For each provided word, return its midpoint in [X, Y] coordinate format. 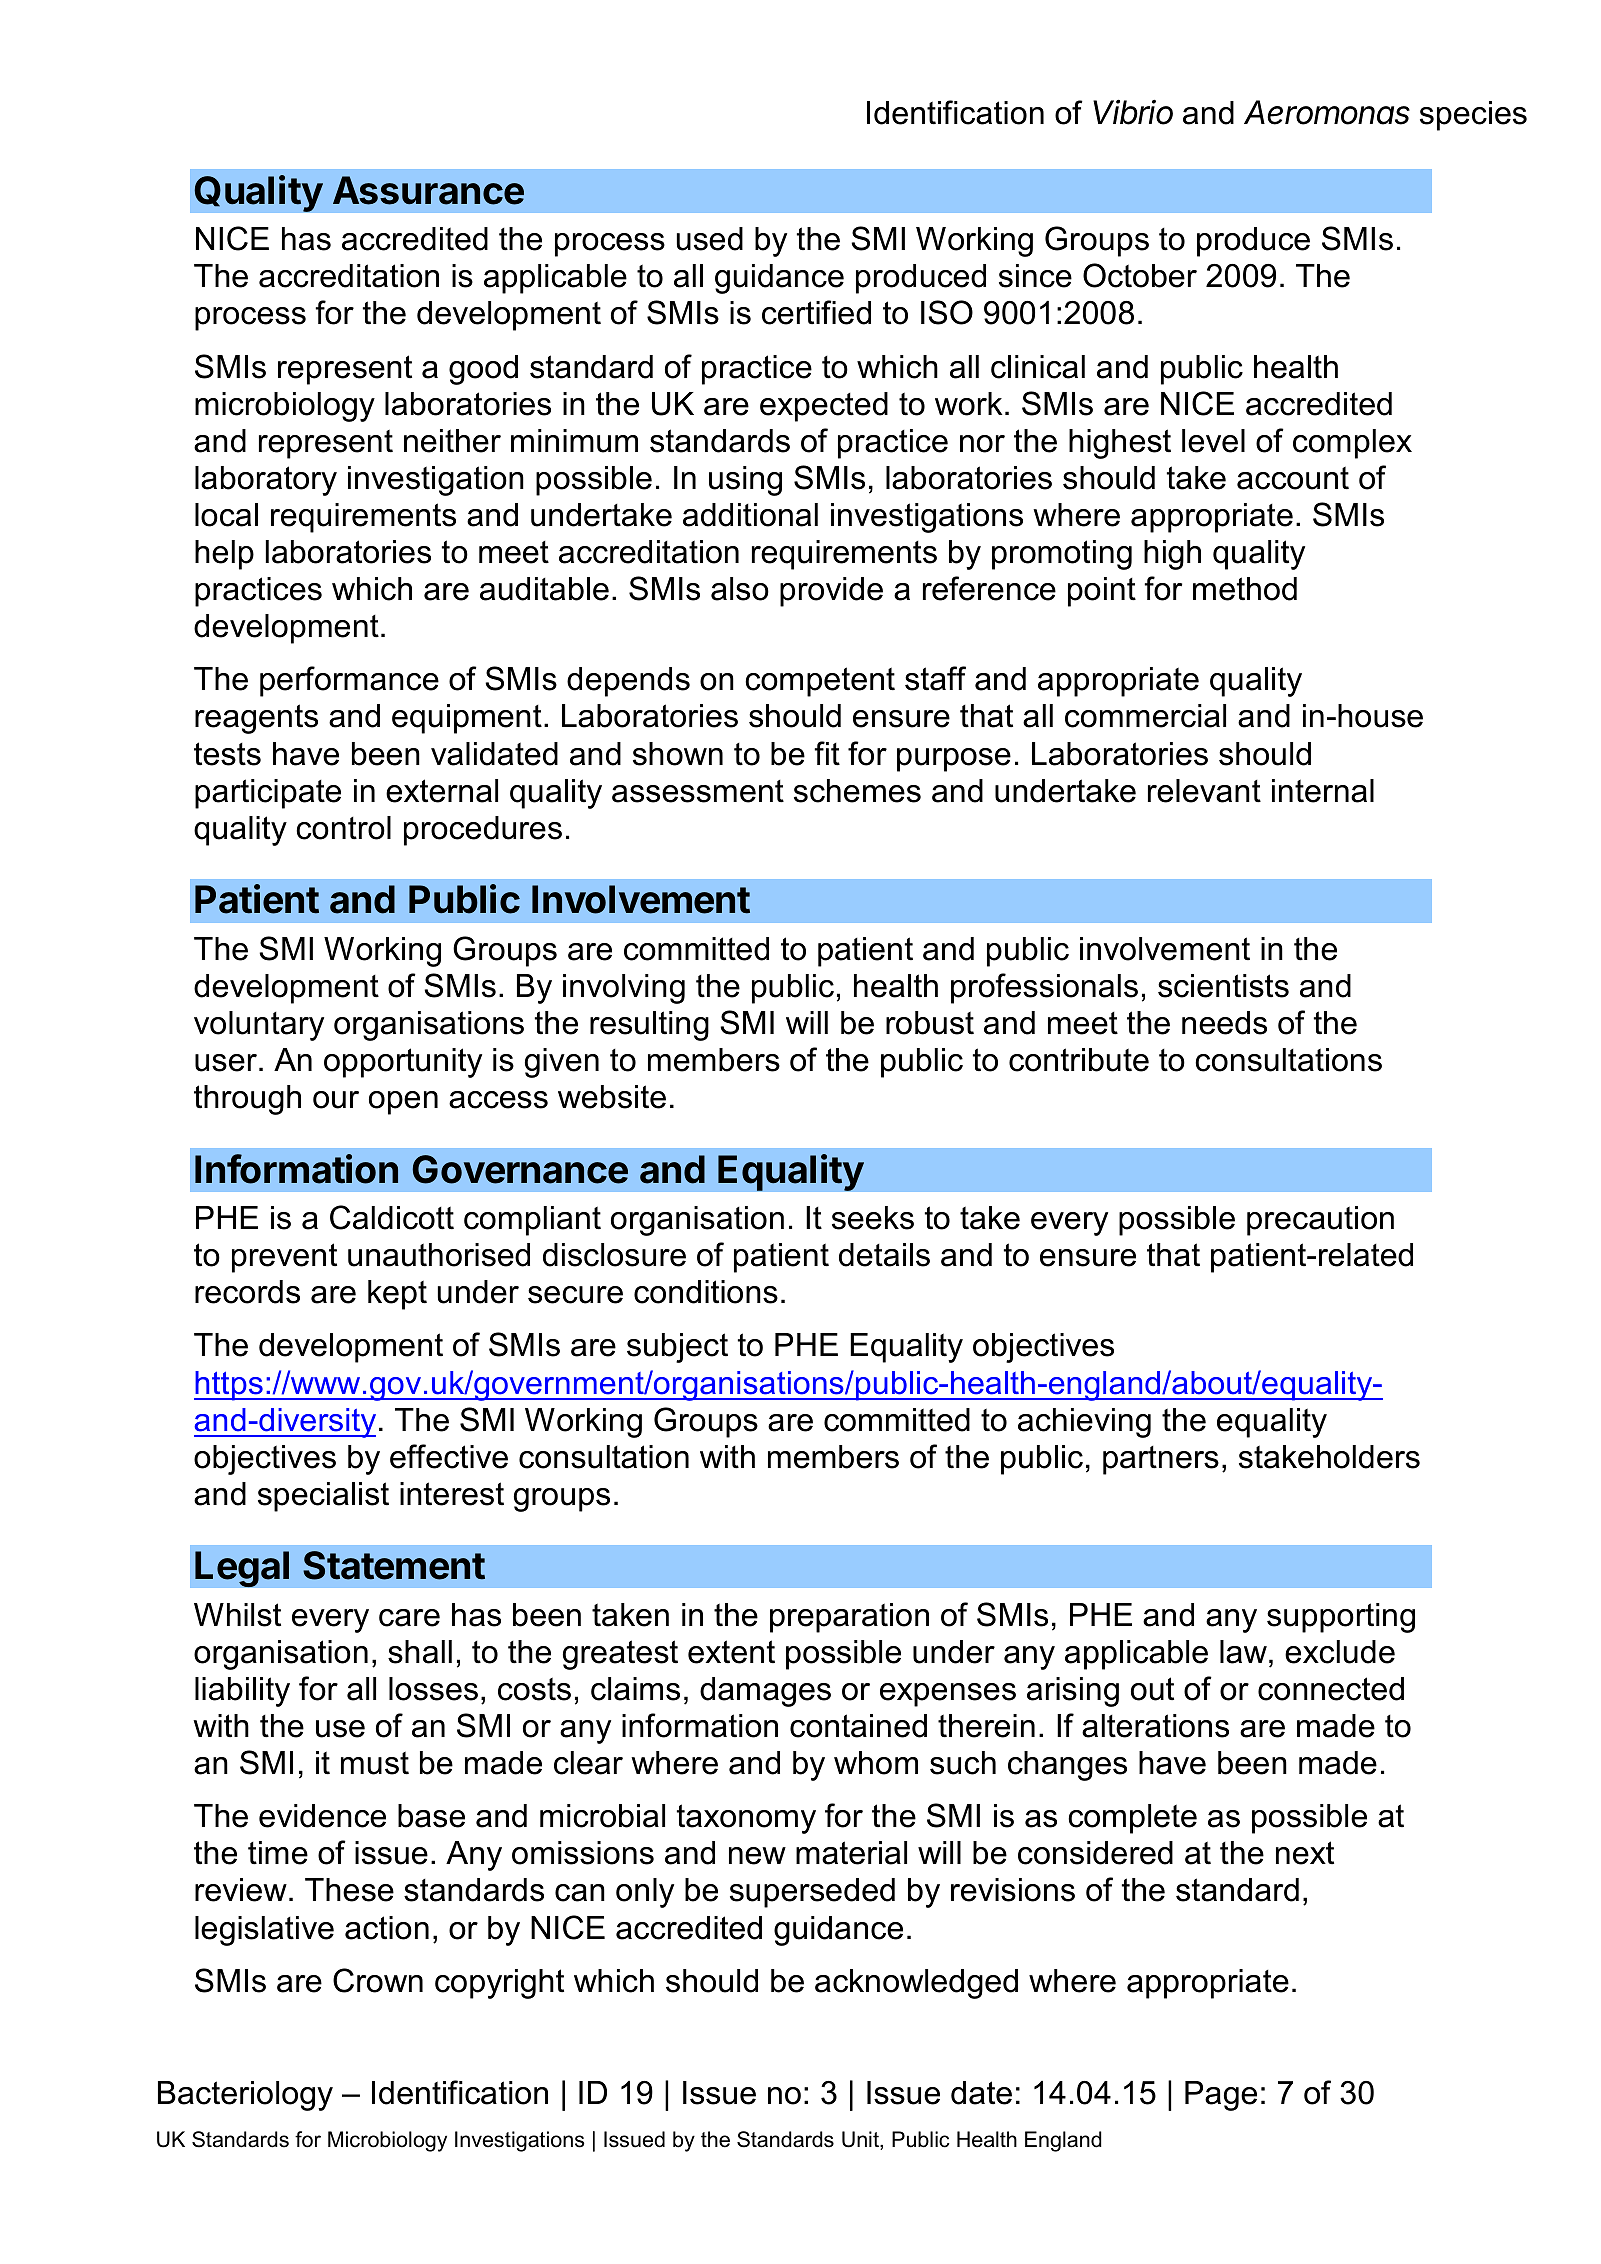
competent [820, 682]
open [403, 1103]
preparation [849, 1618]
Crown [378, 1980]
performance [349, 681]
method [1245, 589]
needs [1224, 1023]
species [1473, 116]
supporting [1341, 1618]
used [710, 239]
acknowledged [916, 1984]
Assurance [428, 190]
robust [930, 1023]
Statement [394, 1565]
